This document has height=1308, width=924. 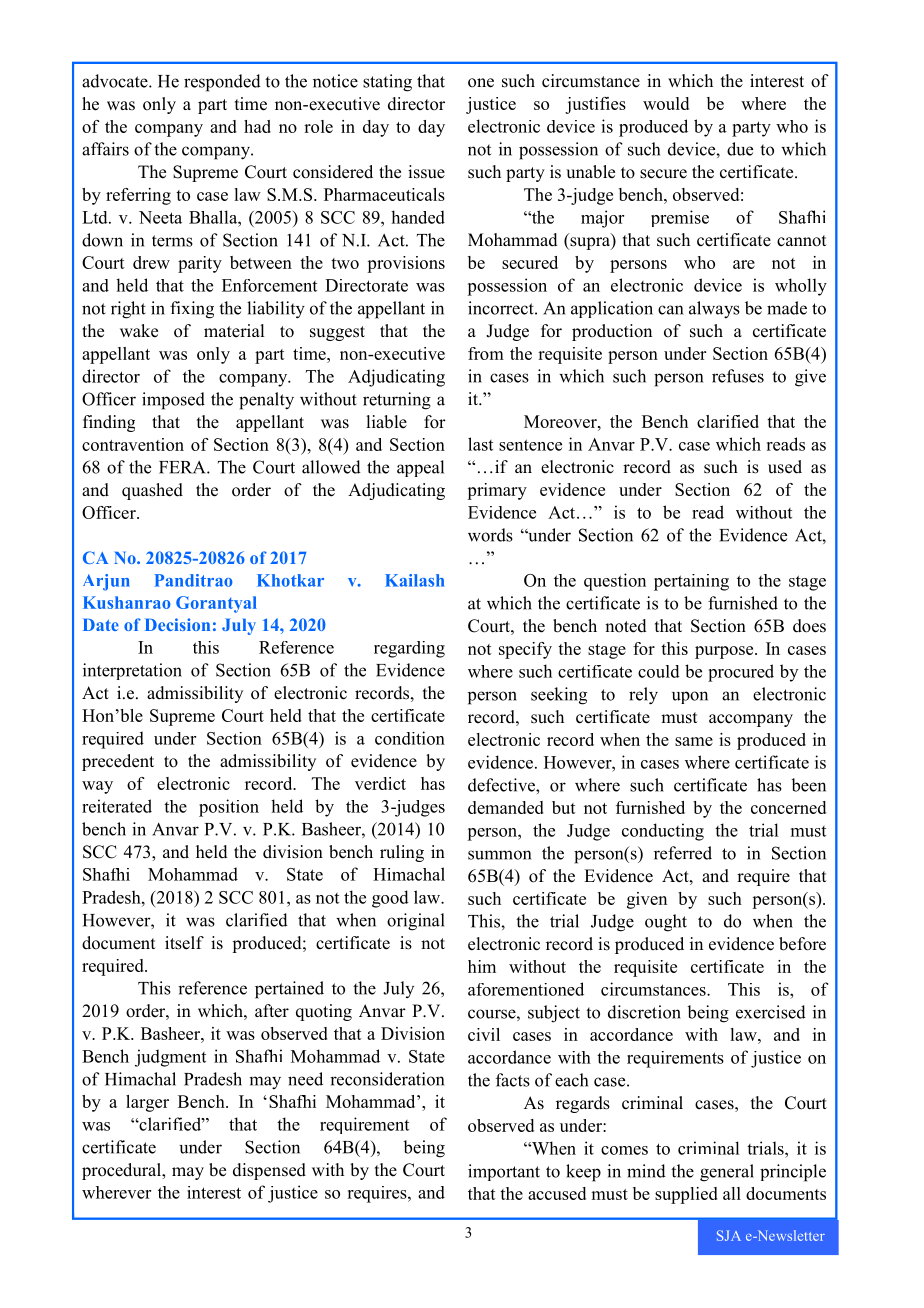 I want to click on appeal, so click(x=420, y=468).
